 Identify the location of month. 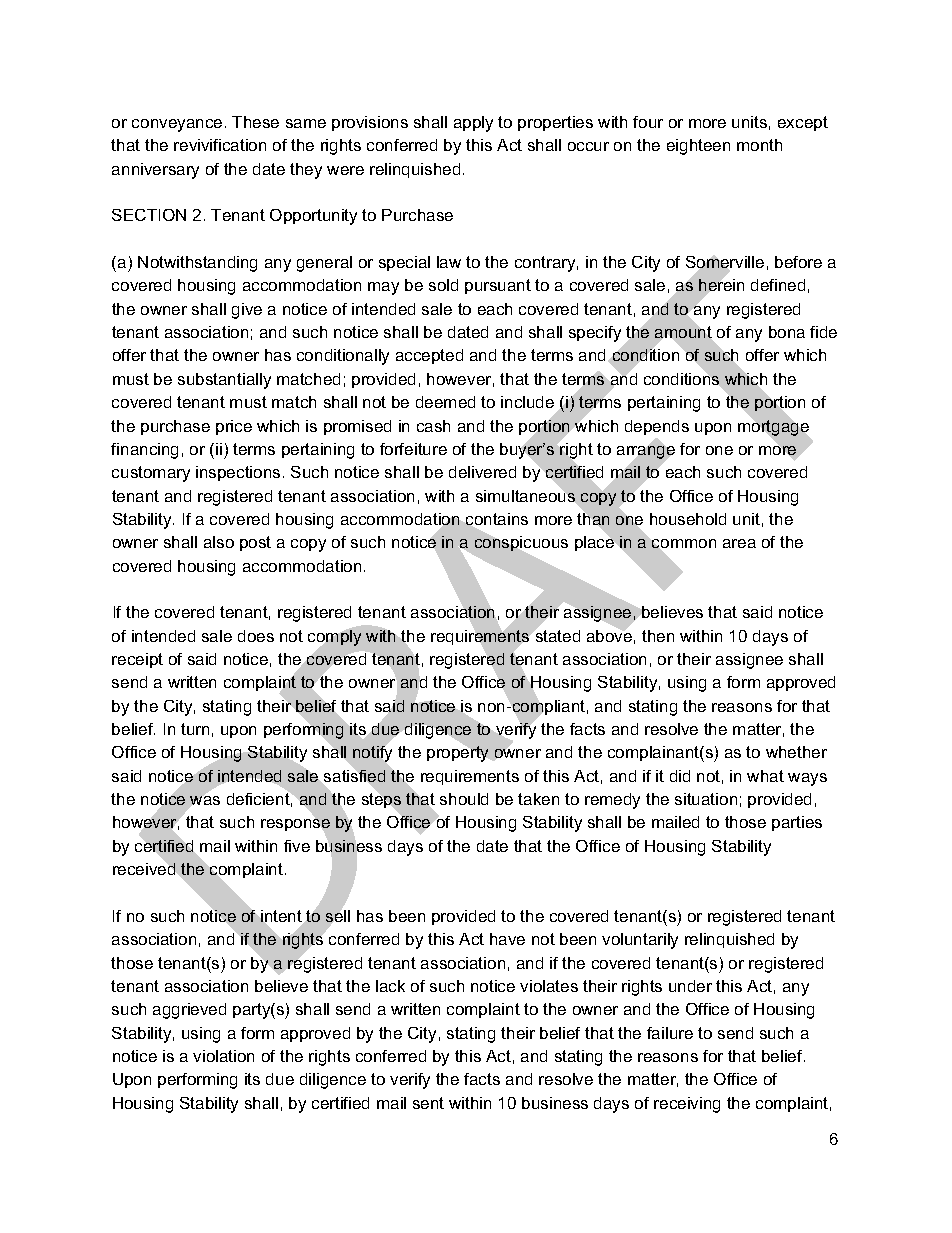
(759, 145).
